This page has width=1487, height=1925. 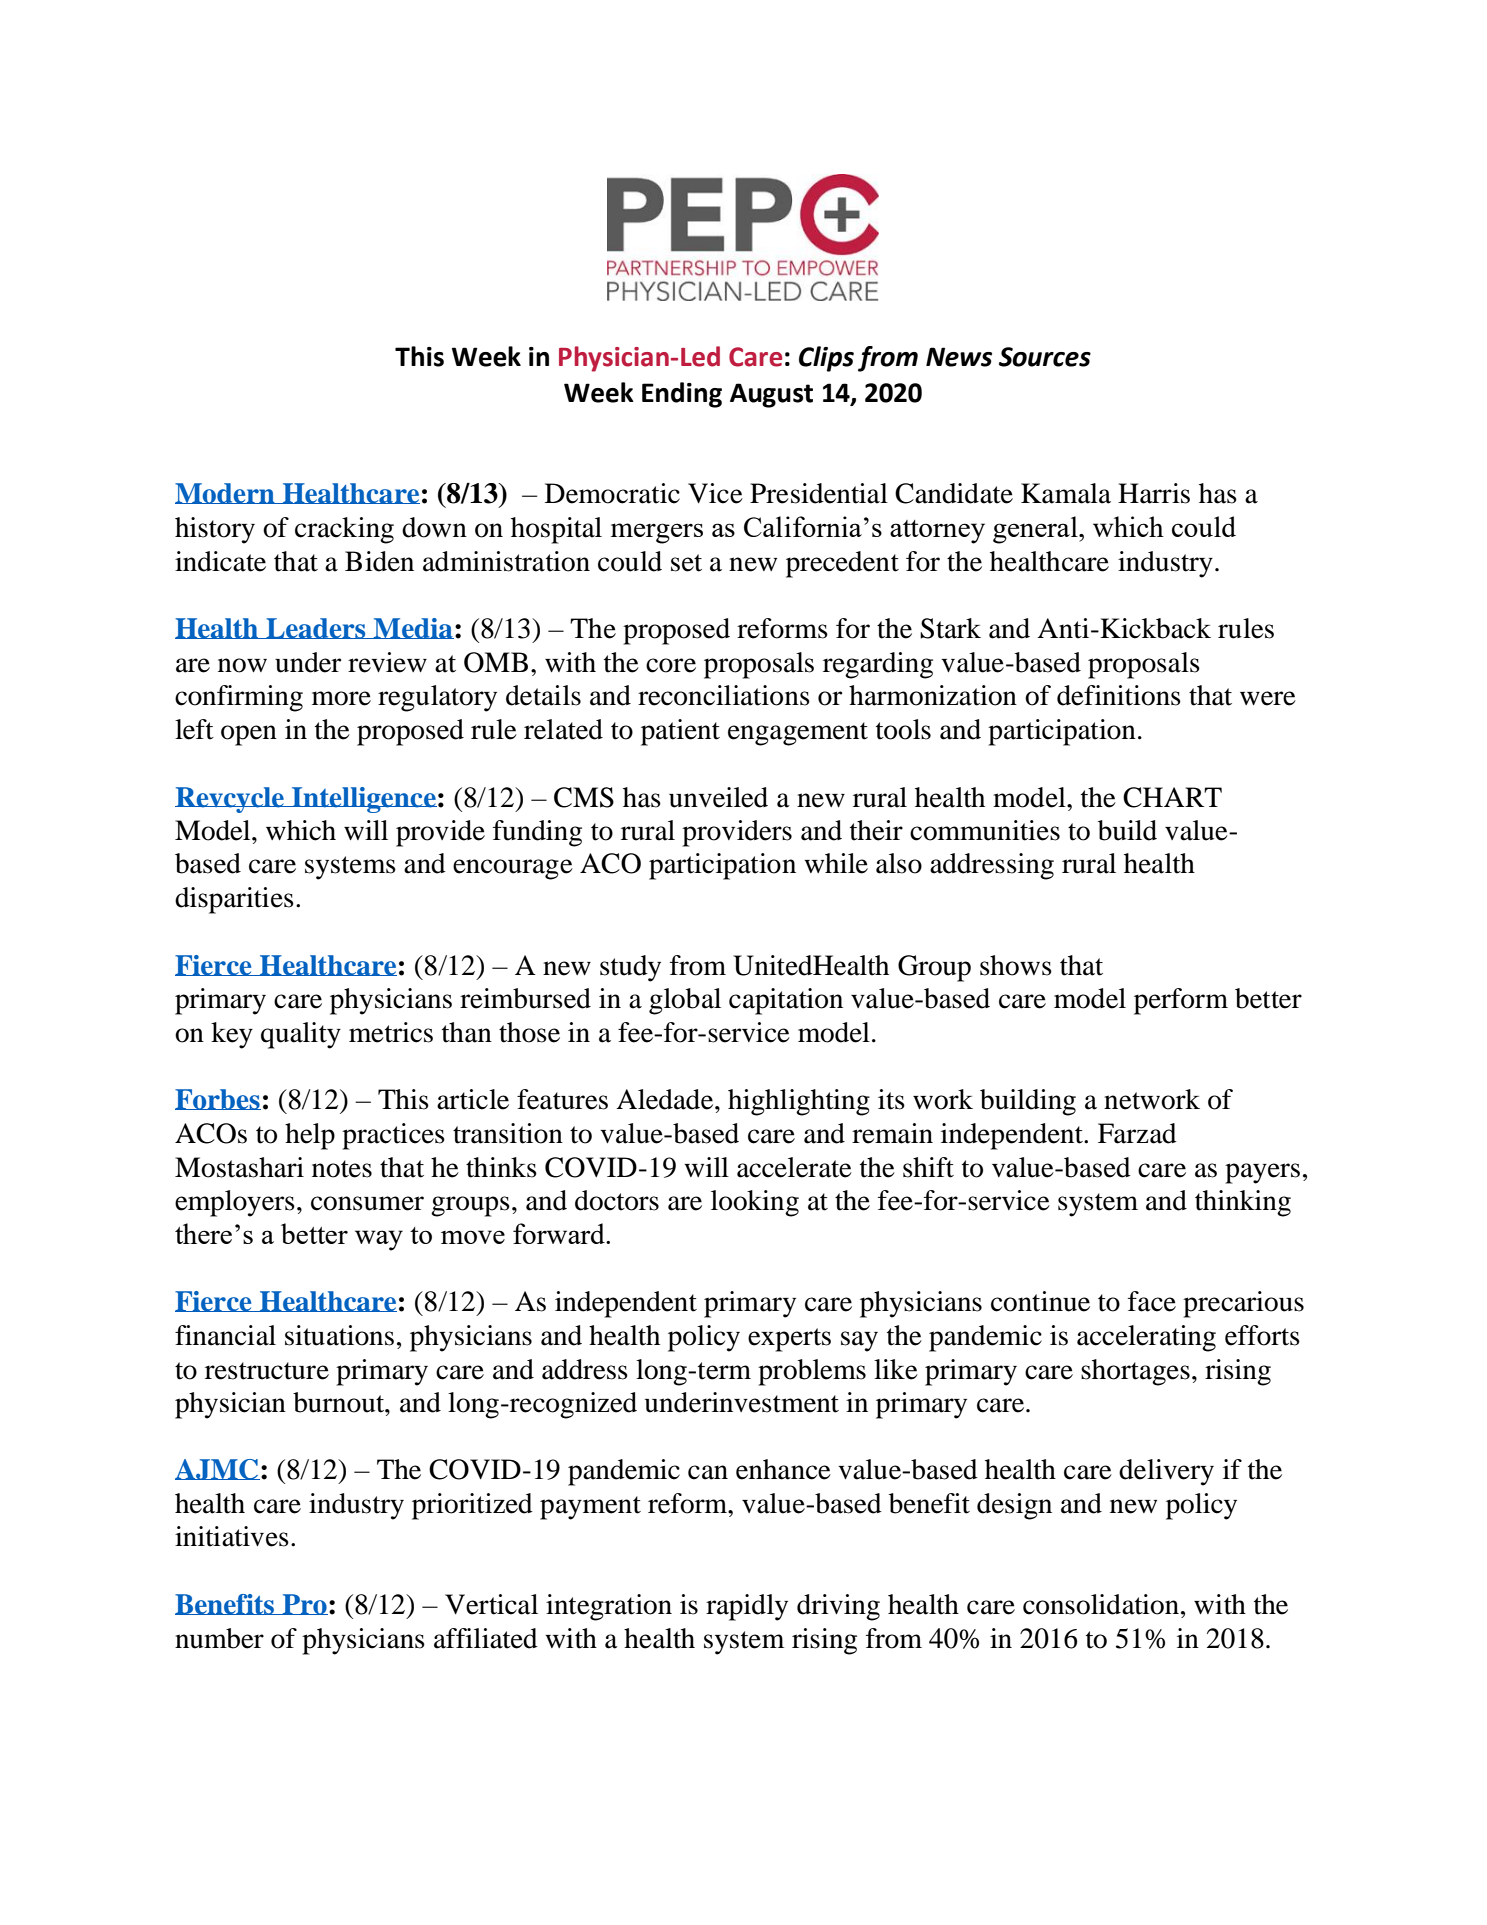 What do you see at coordinates (771, 395) in the page?
I see `August` at bounding box center [771, 395].
